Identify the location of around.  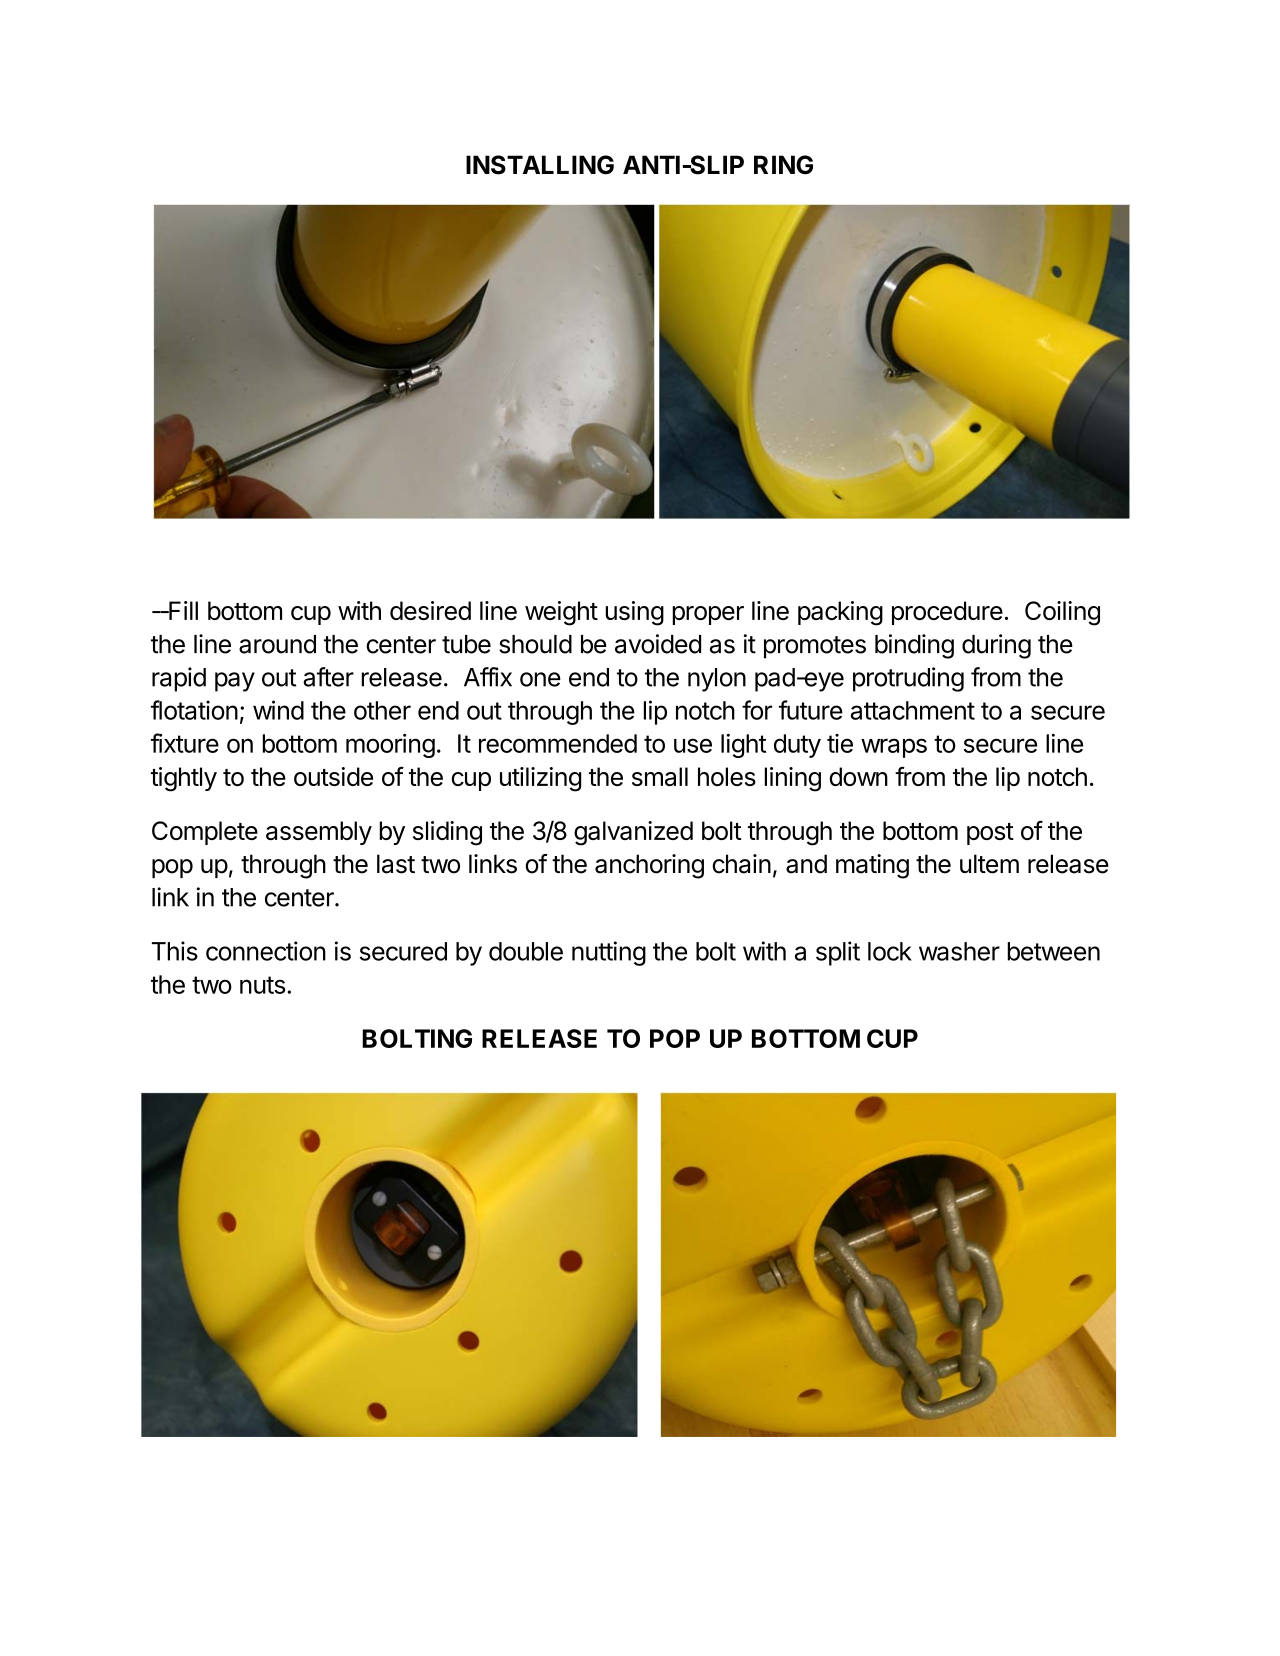
(277, 644).
